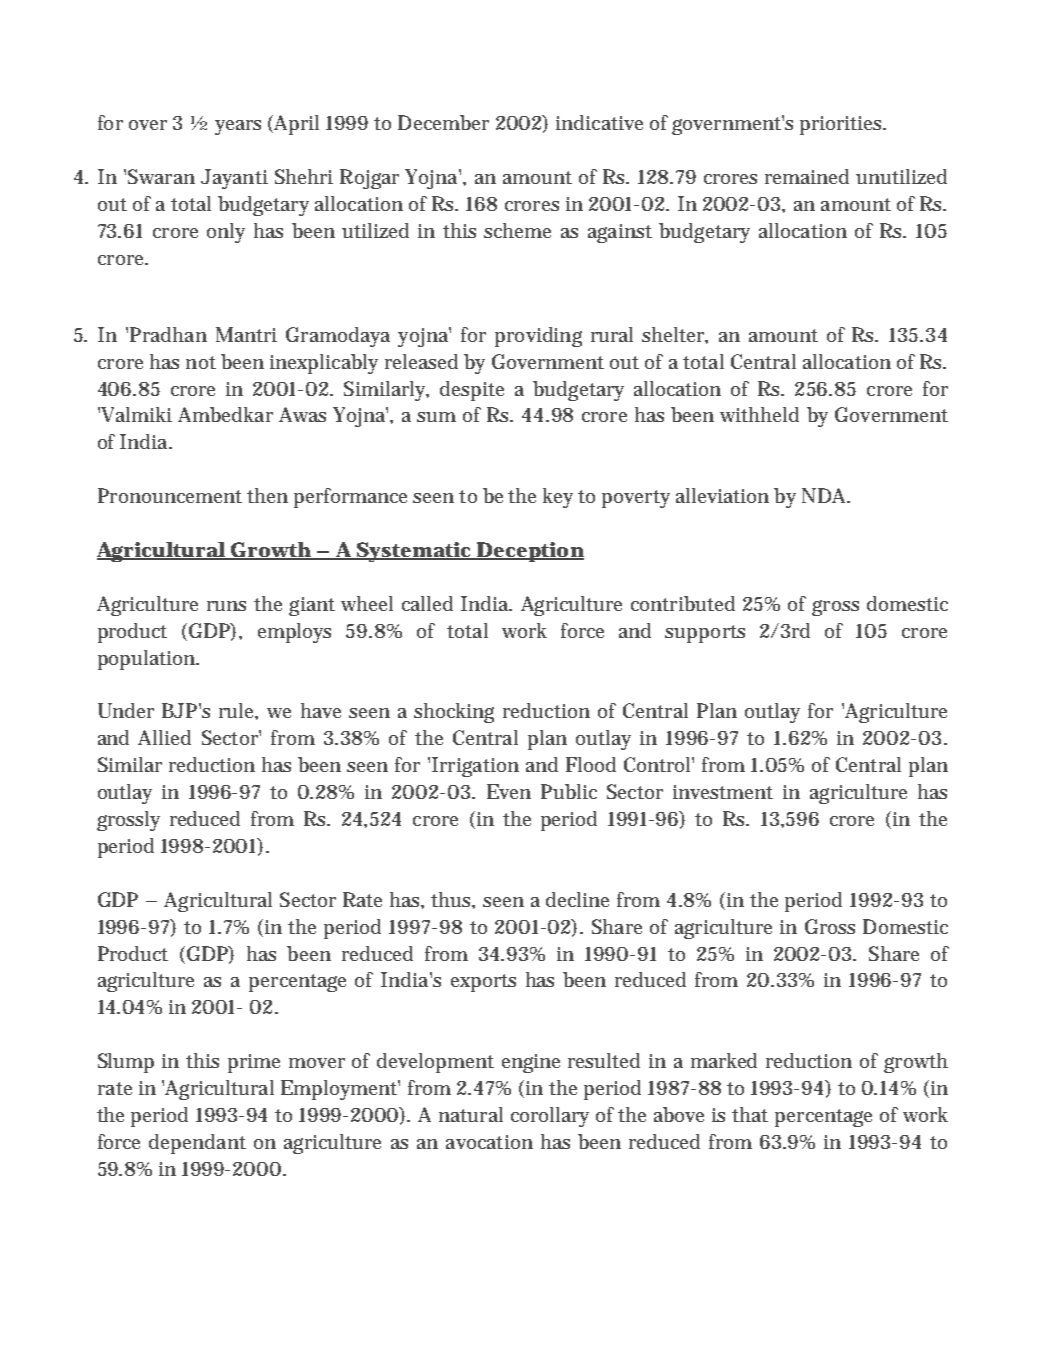 This screenshot has height=1353, width=1045. Describe the element at coordinates (723, 792) in the screenshot. I see `investment` at that location.
